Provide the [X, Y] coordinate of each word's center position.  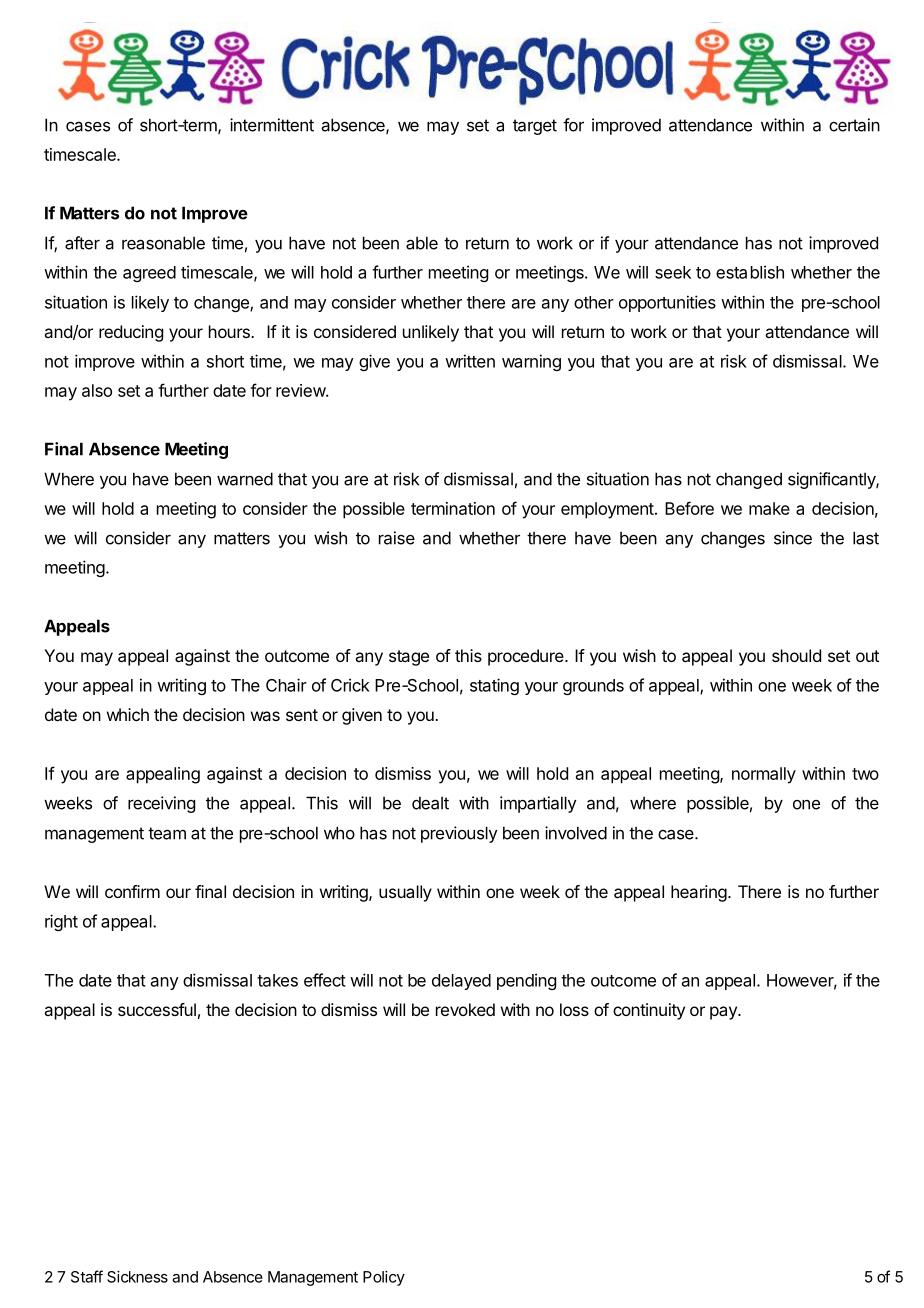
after [82, 243]
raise [397, 538]
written [470, 361]
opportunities [667, 303]
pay [724, 1013]
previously [459, 834]
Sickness [137, 1277]
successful [157, 1009]
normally [764, 775]
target [535, 127]
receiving [161, 804]
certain [854, 125]
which [128, 714]
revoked [465, 1009]
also [97, 390]
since [793, 538]
